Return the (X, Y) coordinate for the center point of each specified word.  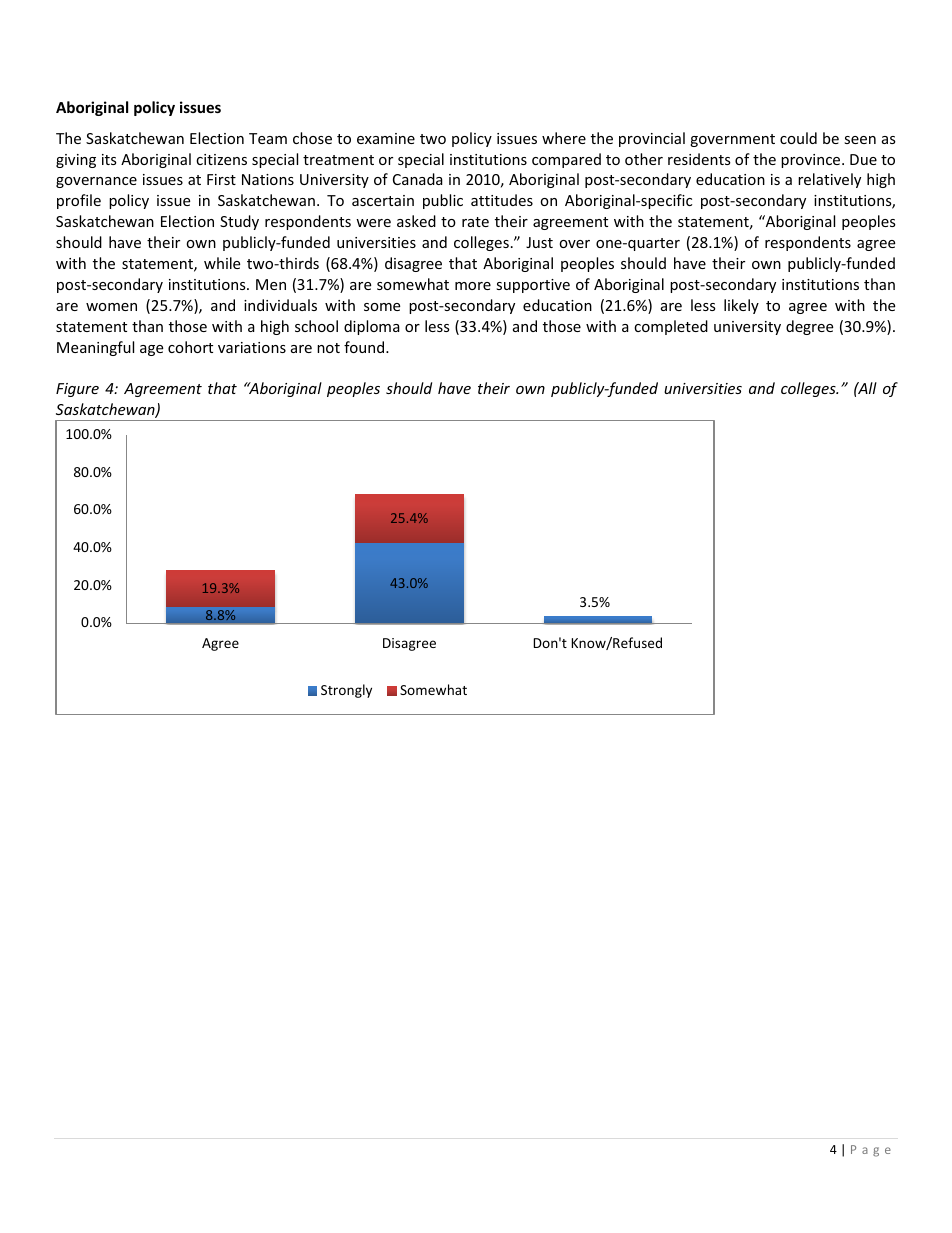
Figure (77, 390)
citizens (221, 159)
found (365, 347)
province (812, 161)
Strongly (346, 691)
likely (741, 306)
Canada (418, 179)
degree (809, 327)
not (328, 348)
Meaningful (95, 348)
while (222, 263)
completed (671, 327)
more (473, 286)
